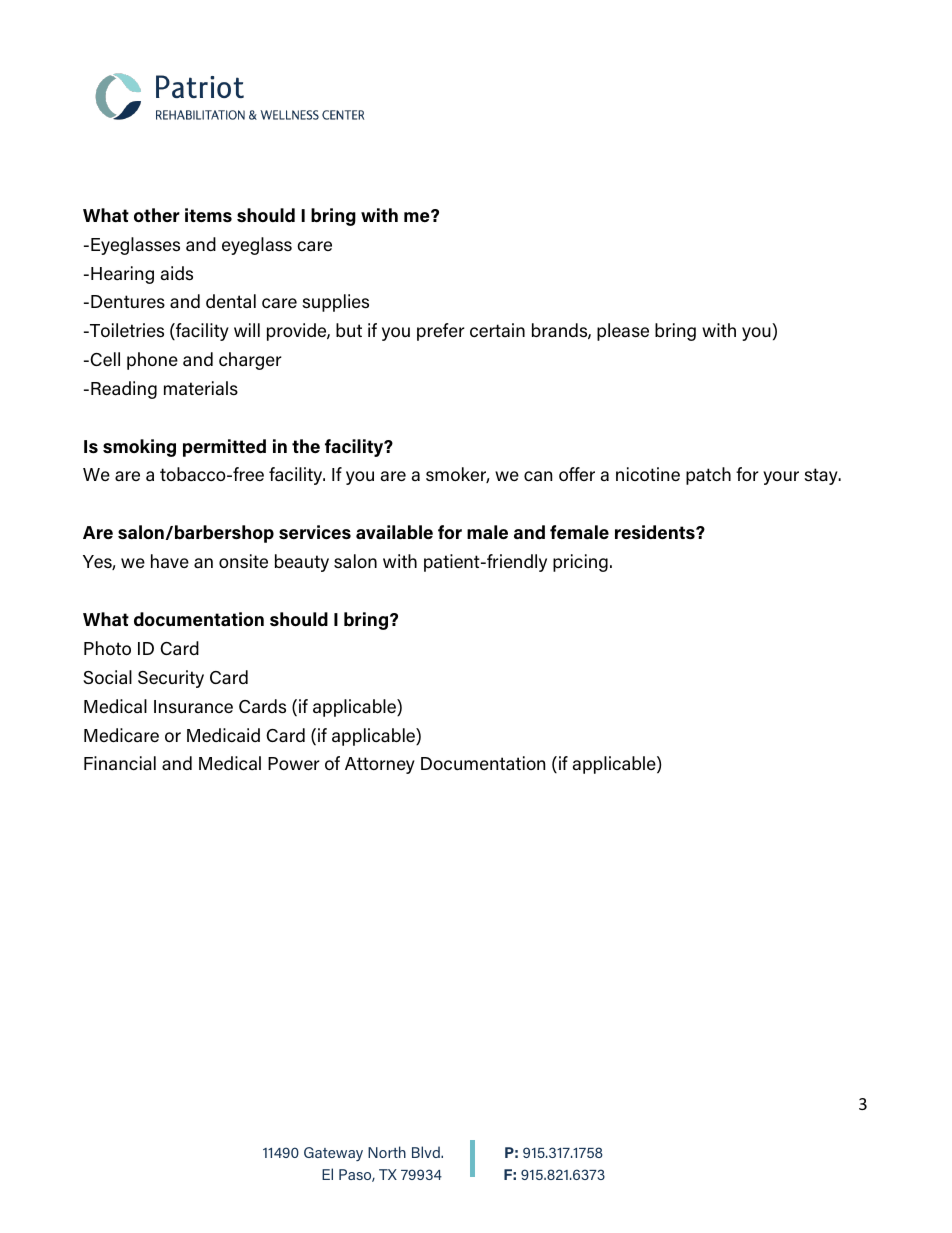  I want to click on pricing, so click(580, 563).
